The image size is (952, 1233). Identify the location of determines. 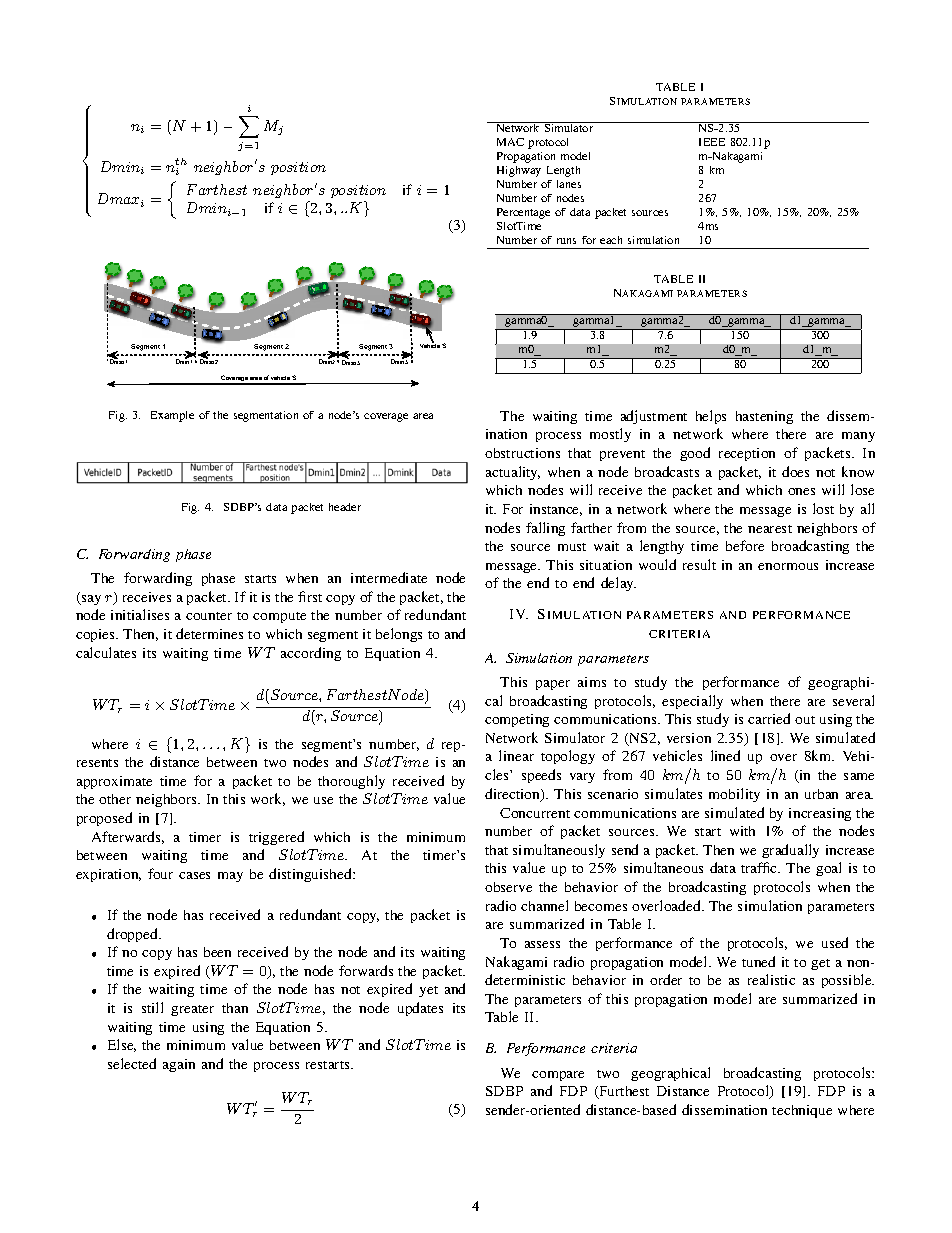
(209, 633).
